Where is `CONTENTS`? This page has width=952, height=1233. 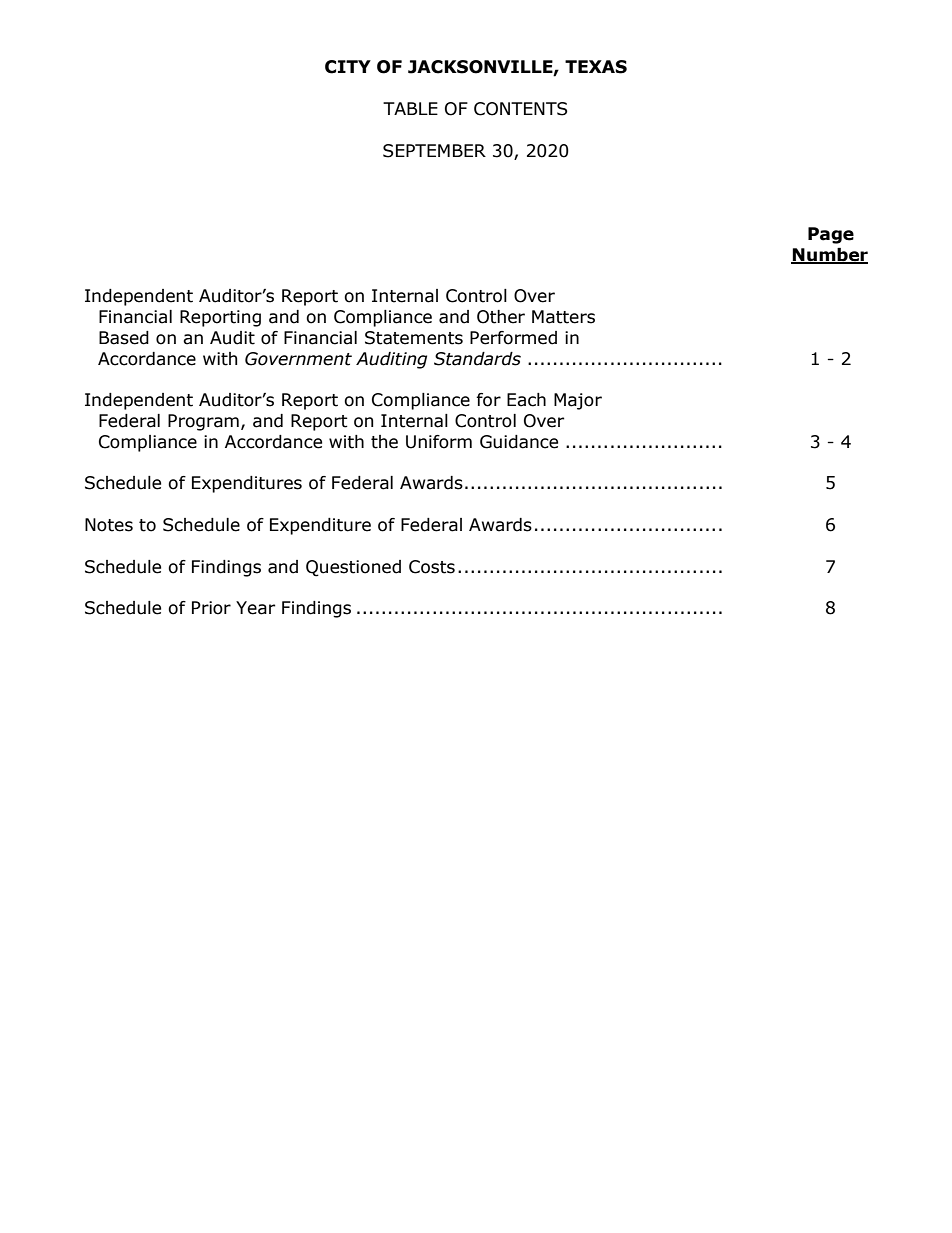
CONTENTS is located at coordinates (520, 109).
